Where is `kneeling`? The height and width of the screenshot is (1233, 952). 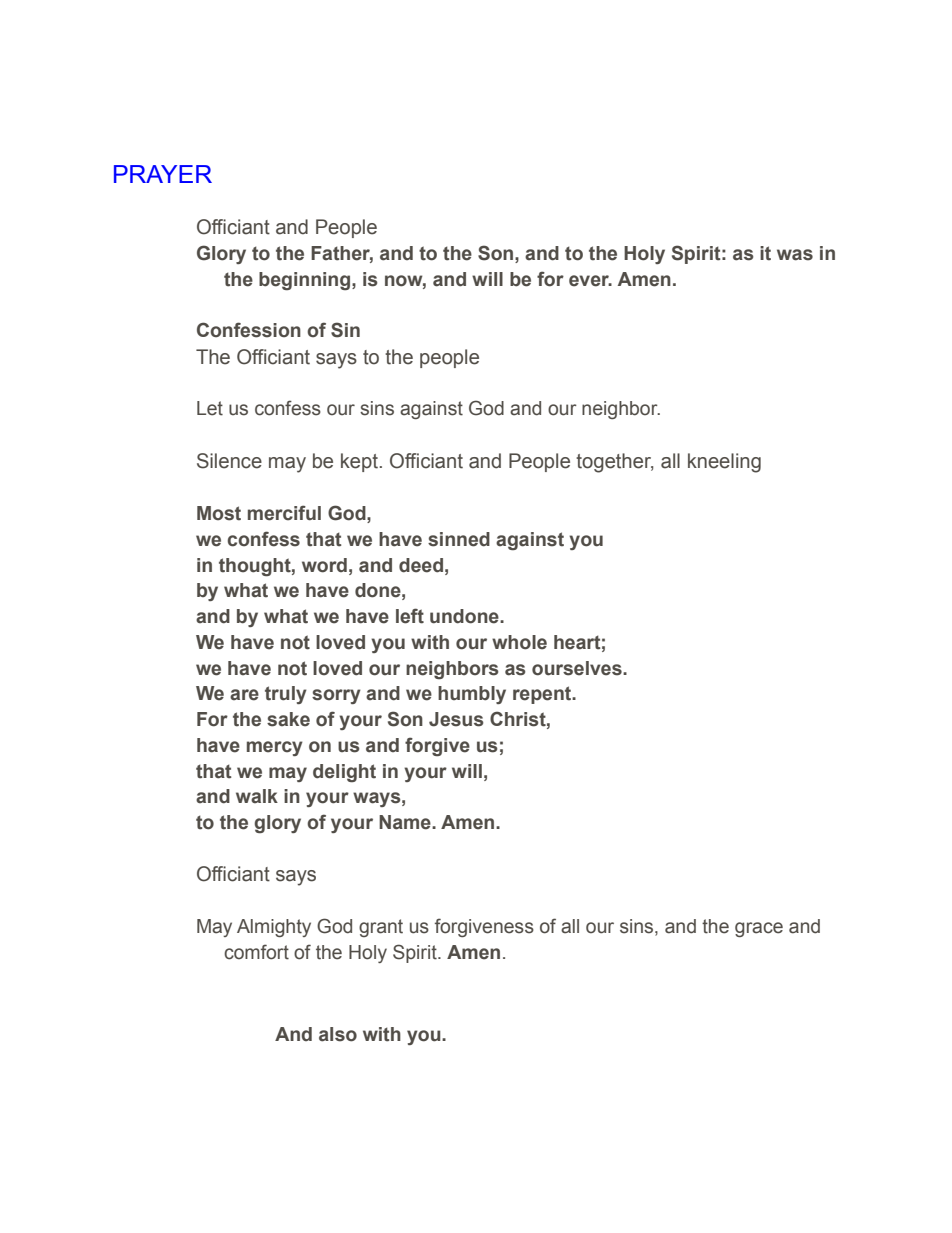 kneeling is located at coordinates (724, 463).
